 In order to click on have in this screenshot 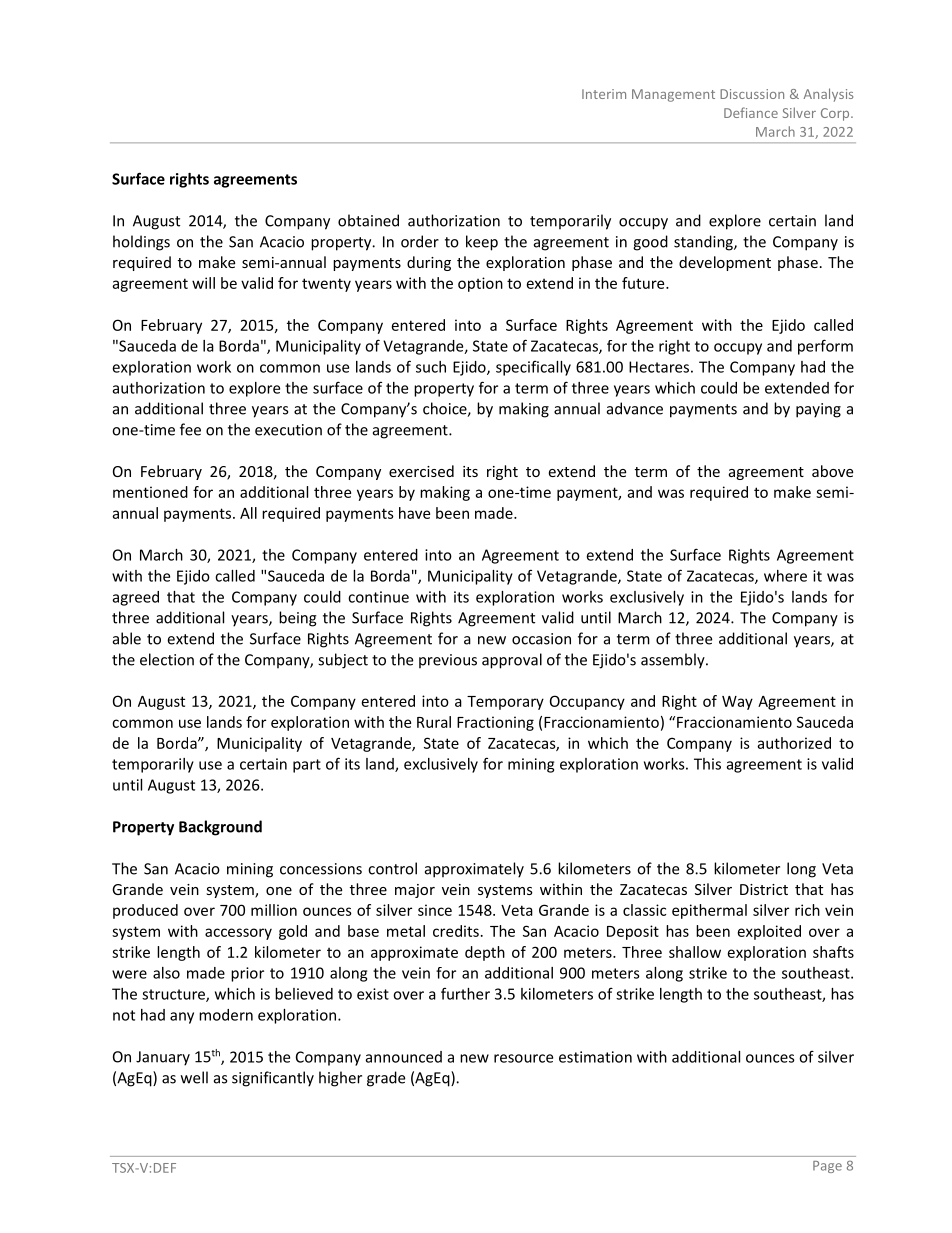, I will do `click(414, 513)`.
